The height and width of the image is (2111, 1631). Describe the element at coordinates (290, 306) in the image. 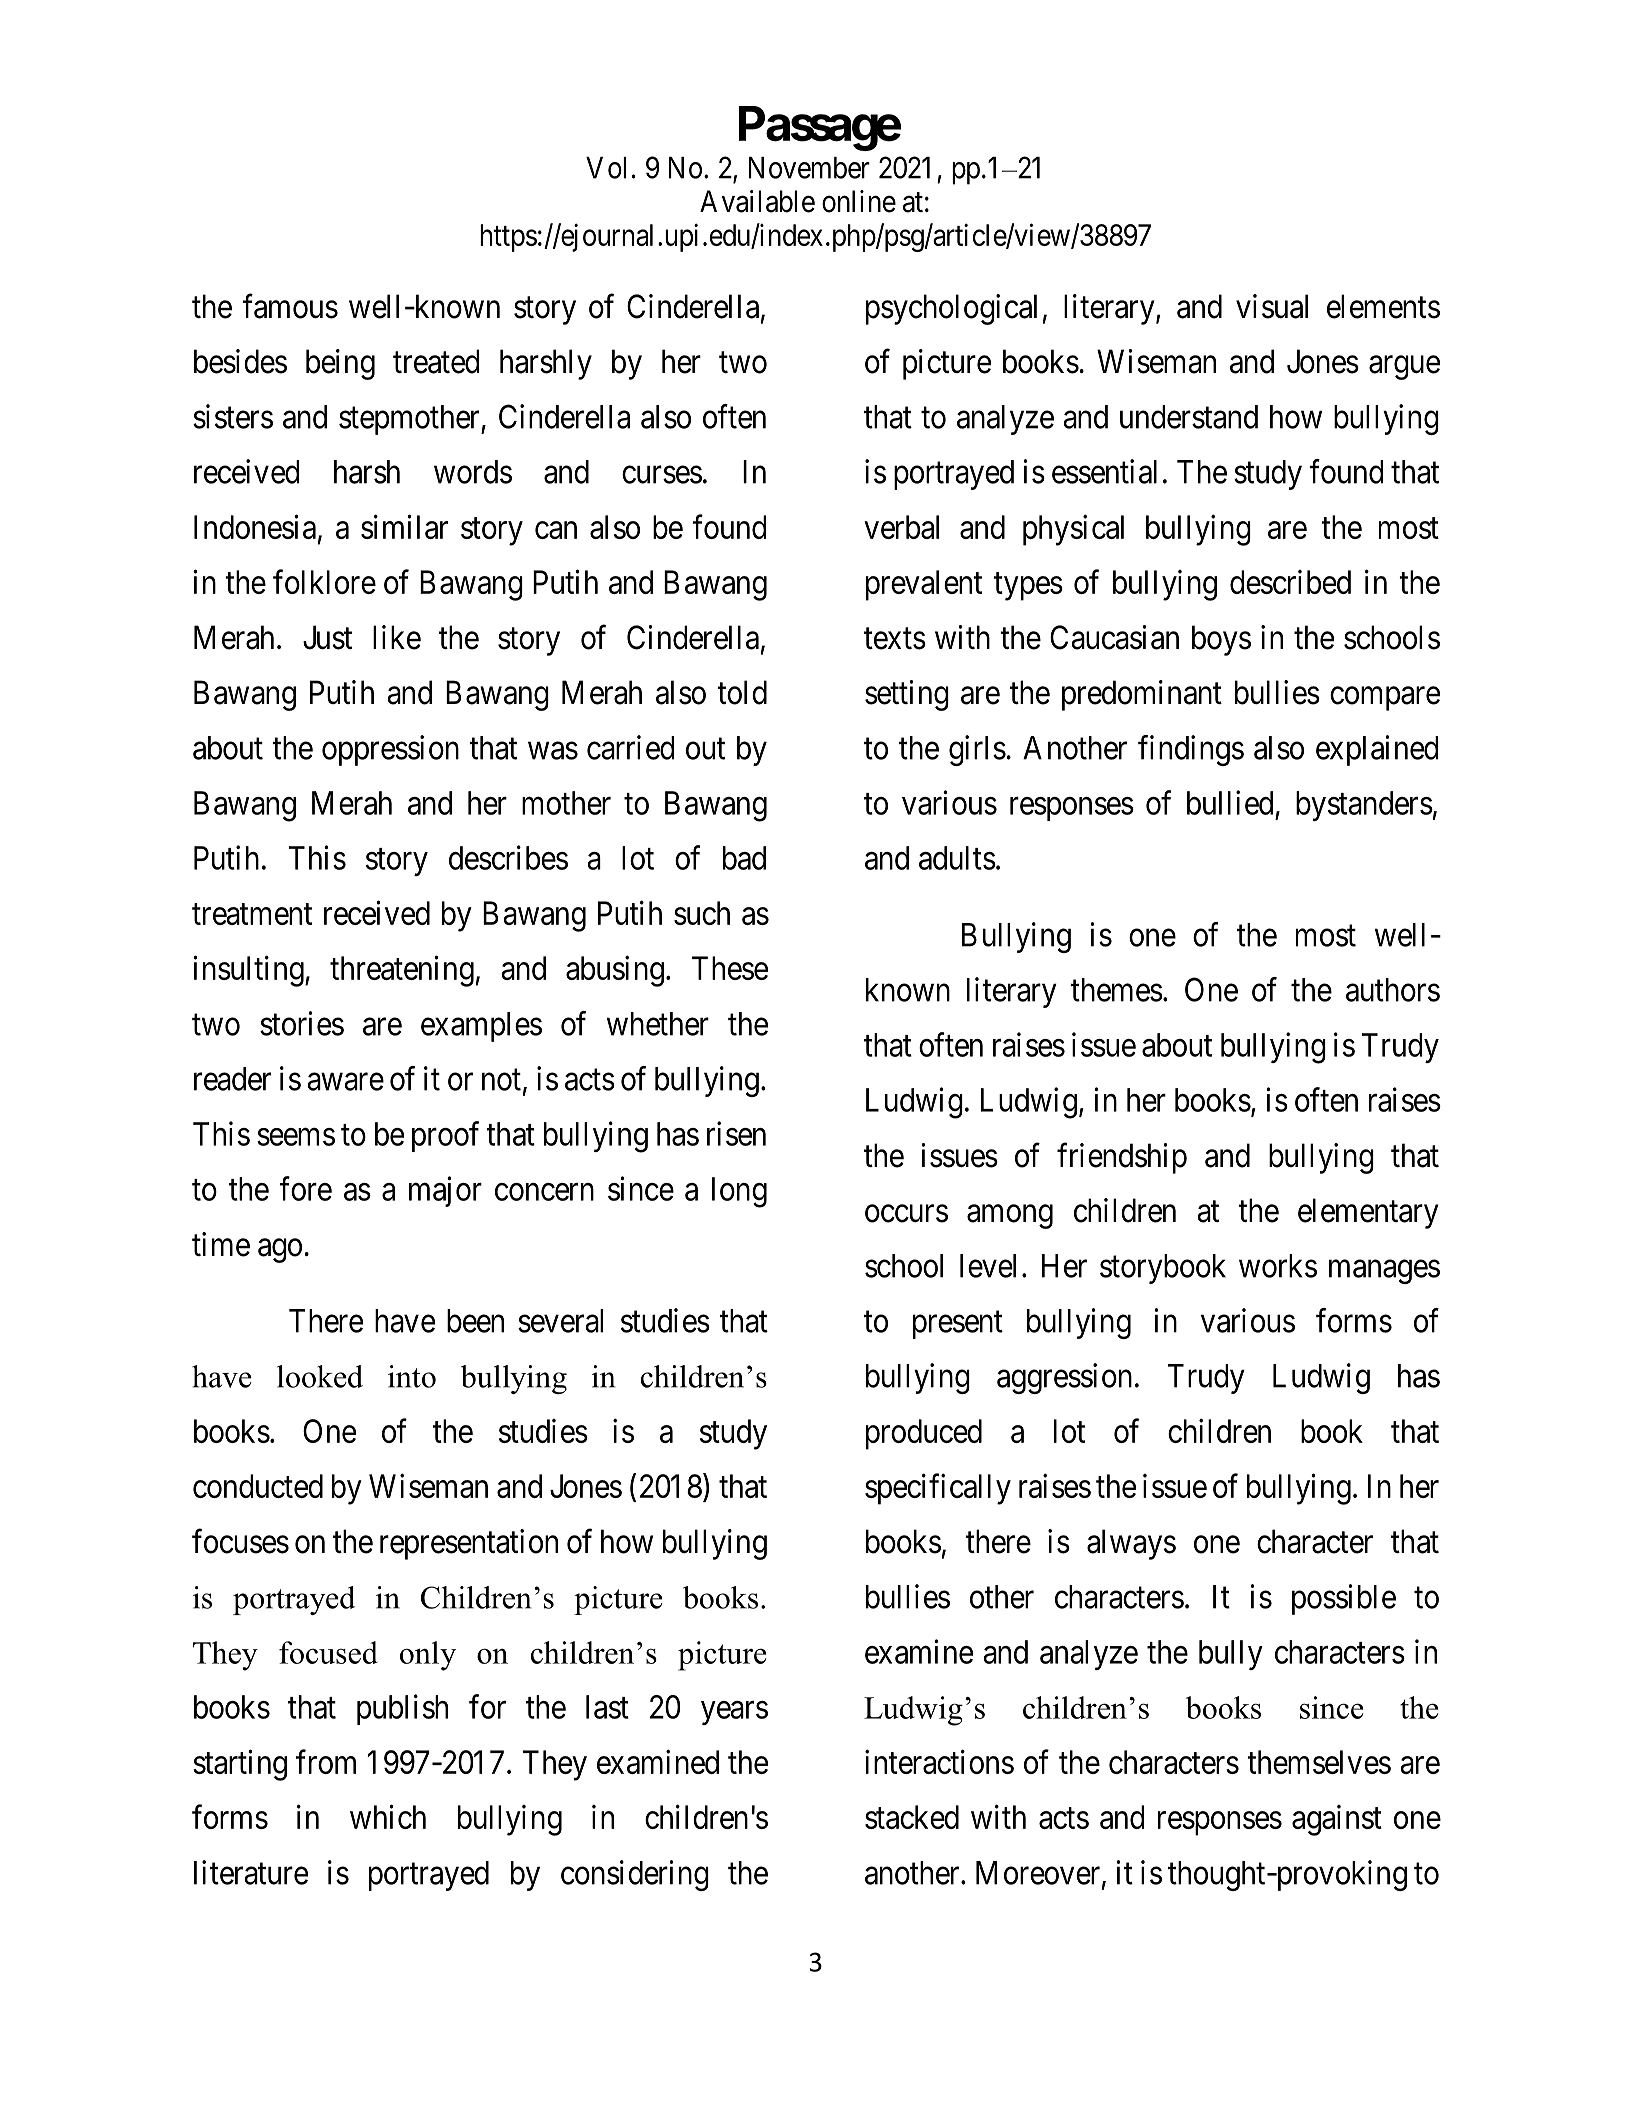

I see `famous` at that location.
